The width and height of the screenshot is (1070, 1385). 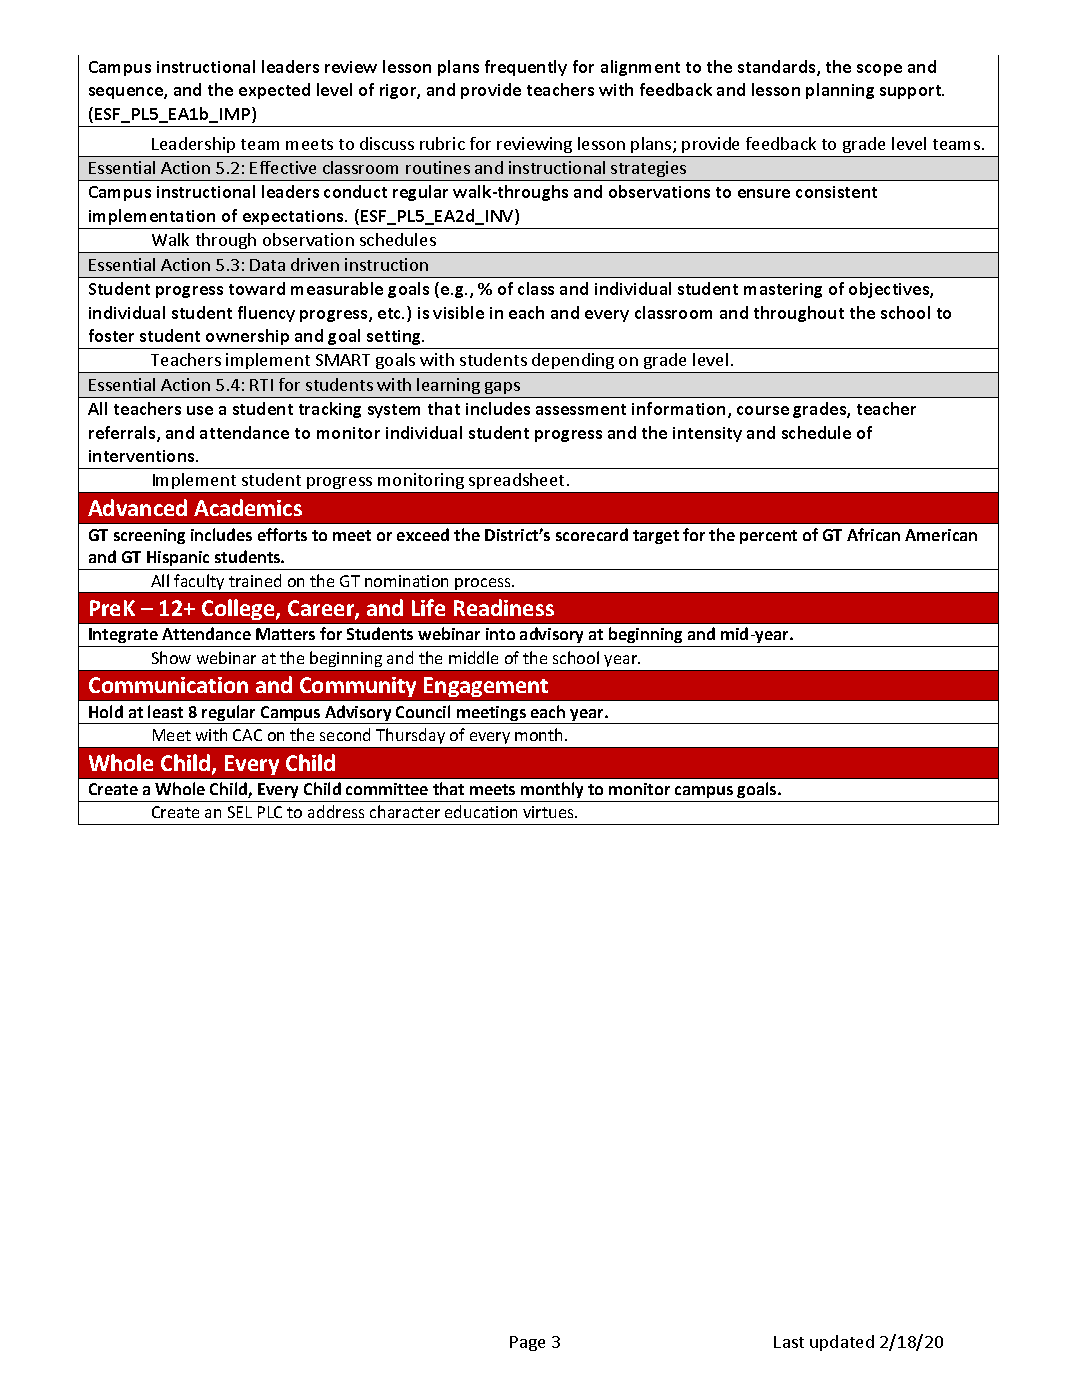 What do you see at coordinates (527, 1343) in the screenshot?
I see `Page` at bounding box center [527, 1343].
